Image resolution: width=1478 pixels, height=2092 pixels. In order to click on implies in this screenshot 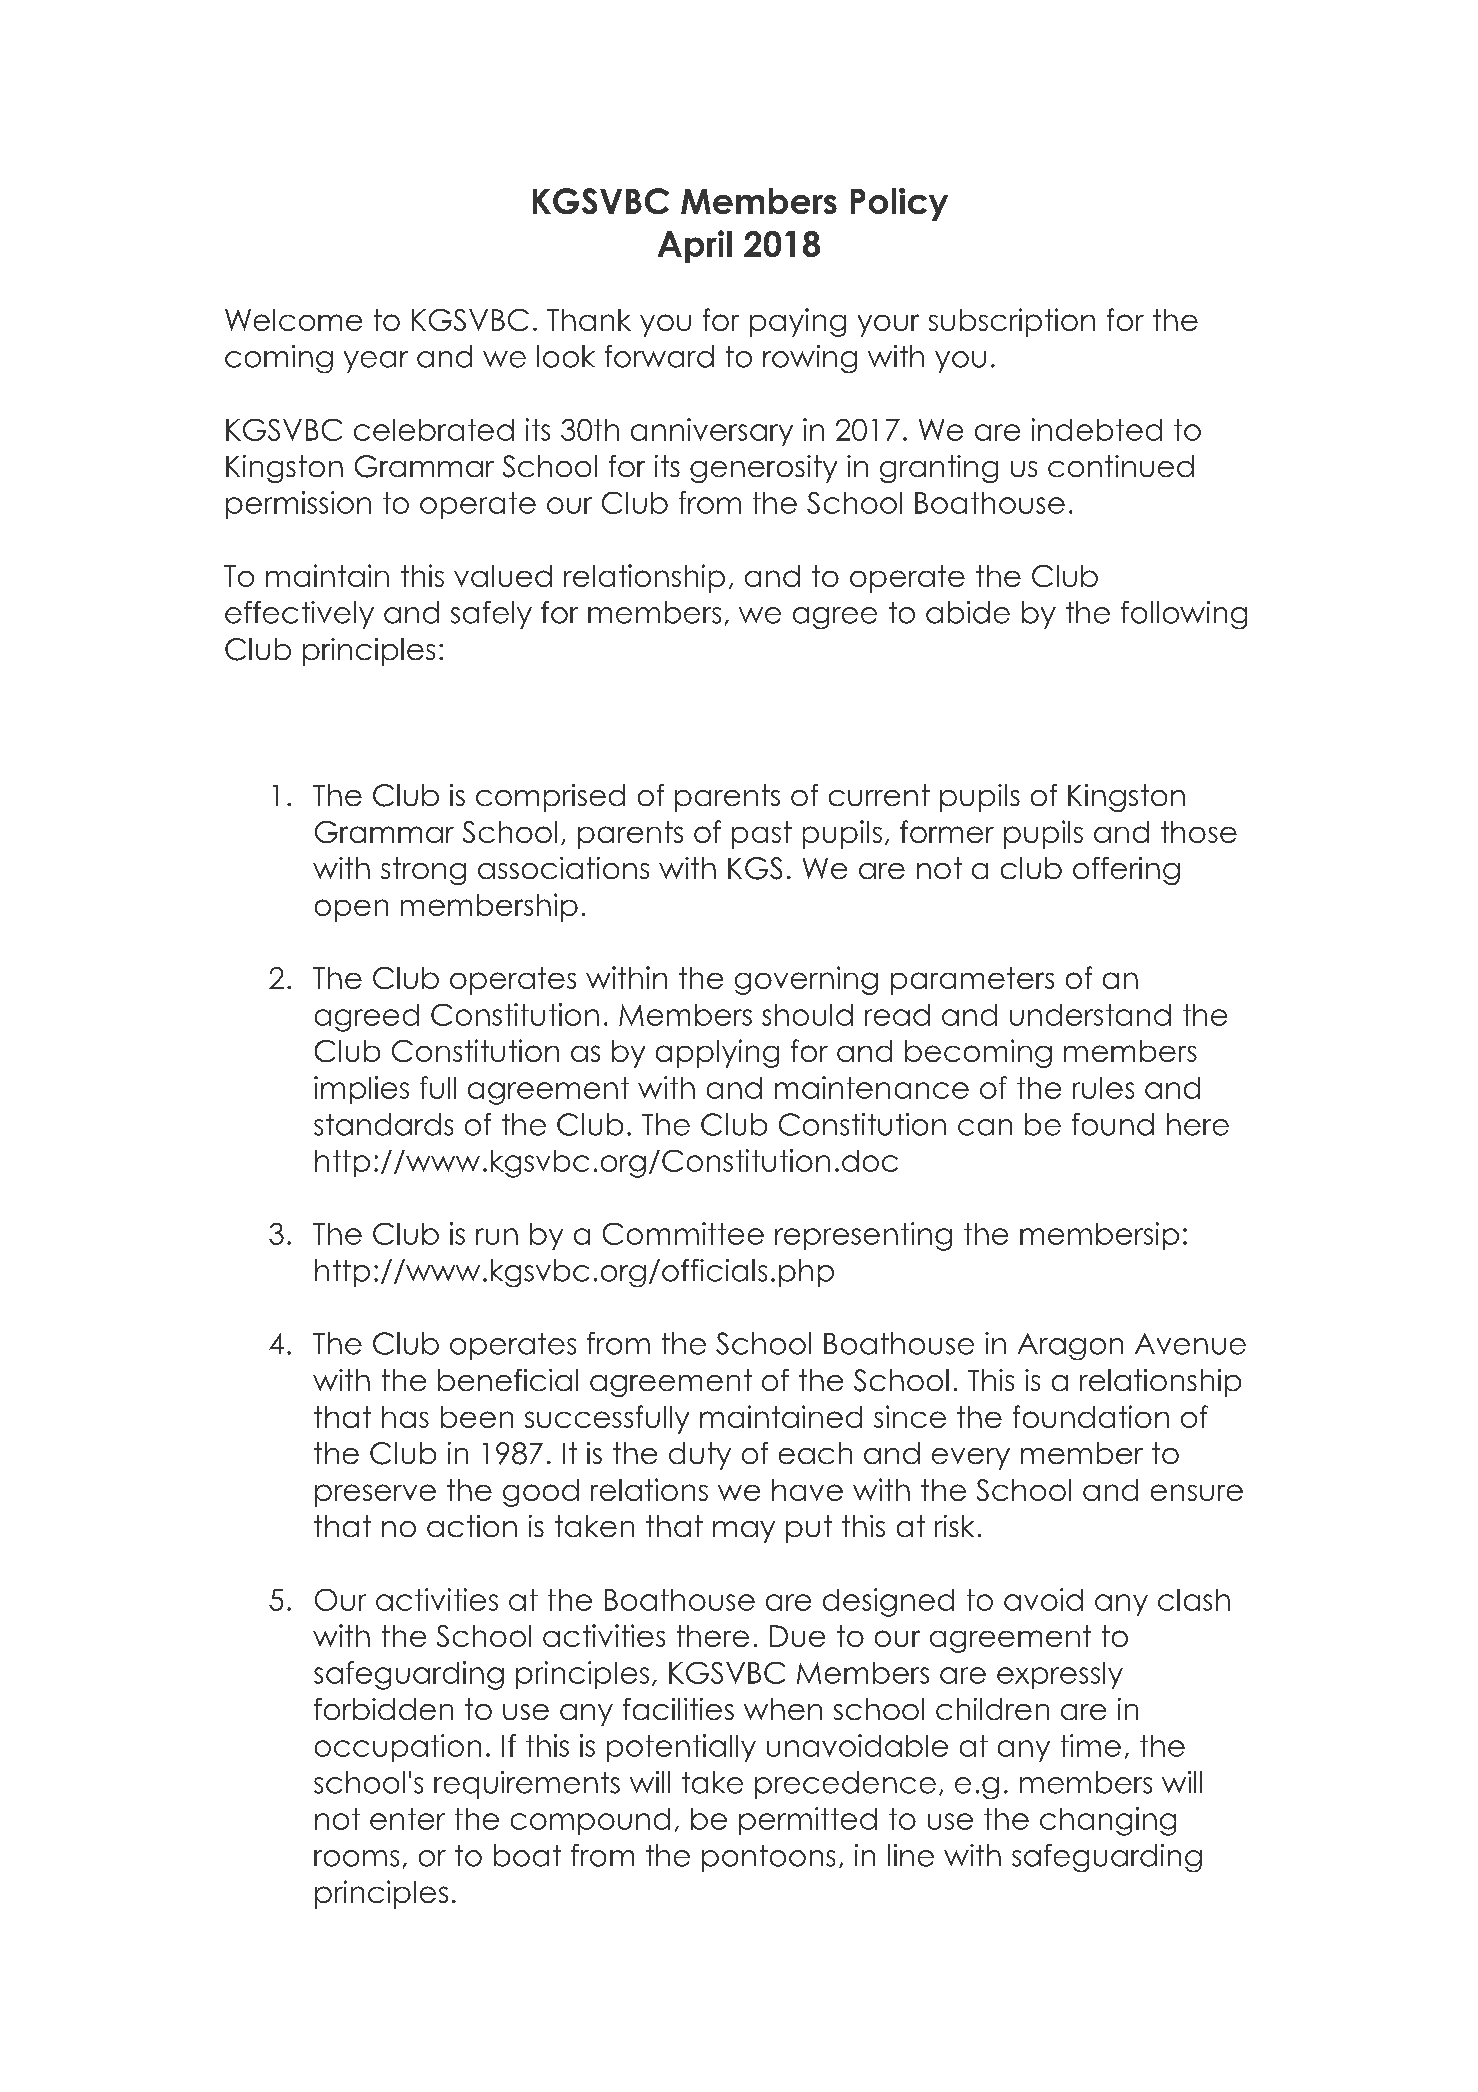, I will do `click(361, 1090)`.
